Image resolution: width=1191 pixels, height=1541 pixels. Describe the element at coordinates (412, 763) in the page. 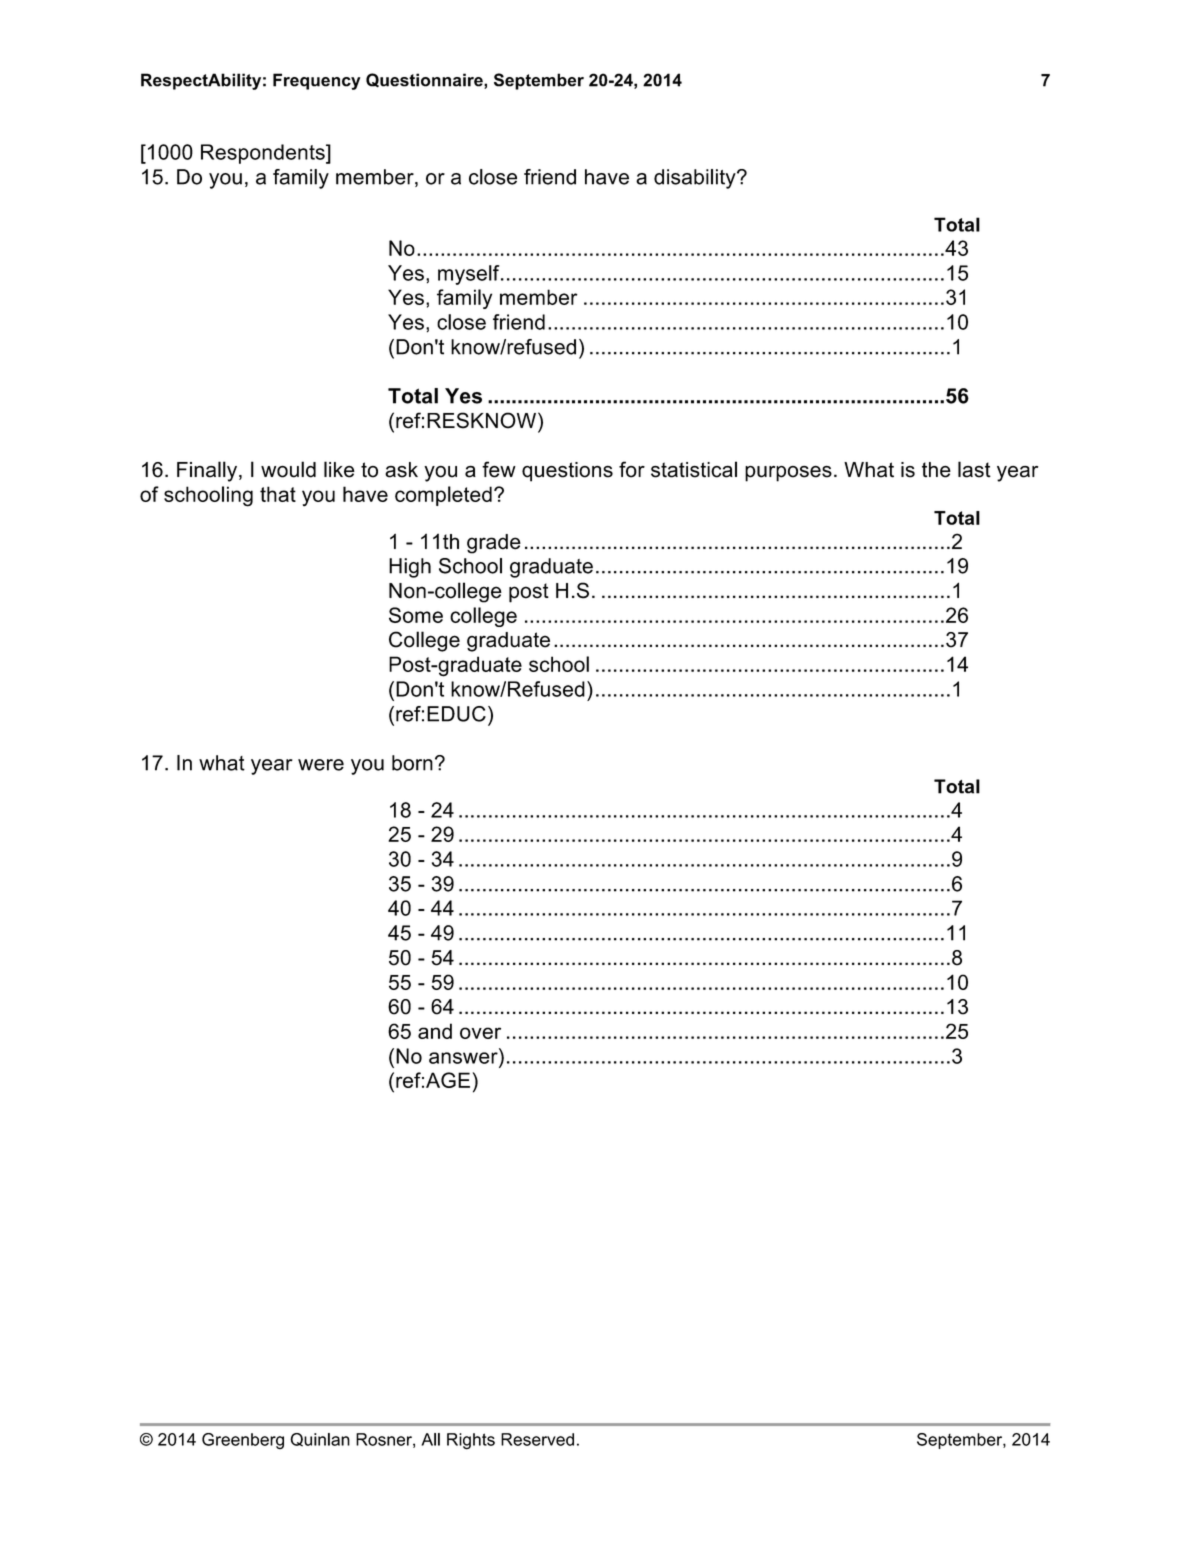

I see `born` at that location.
